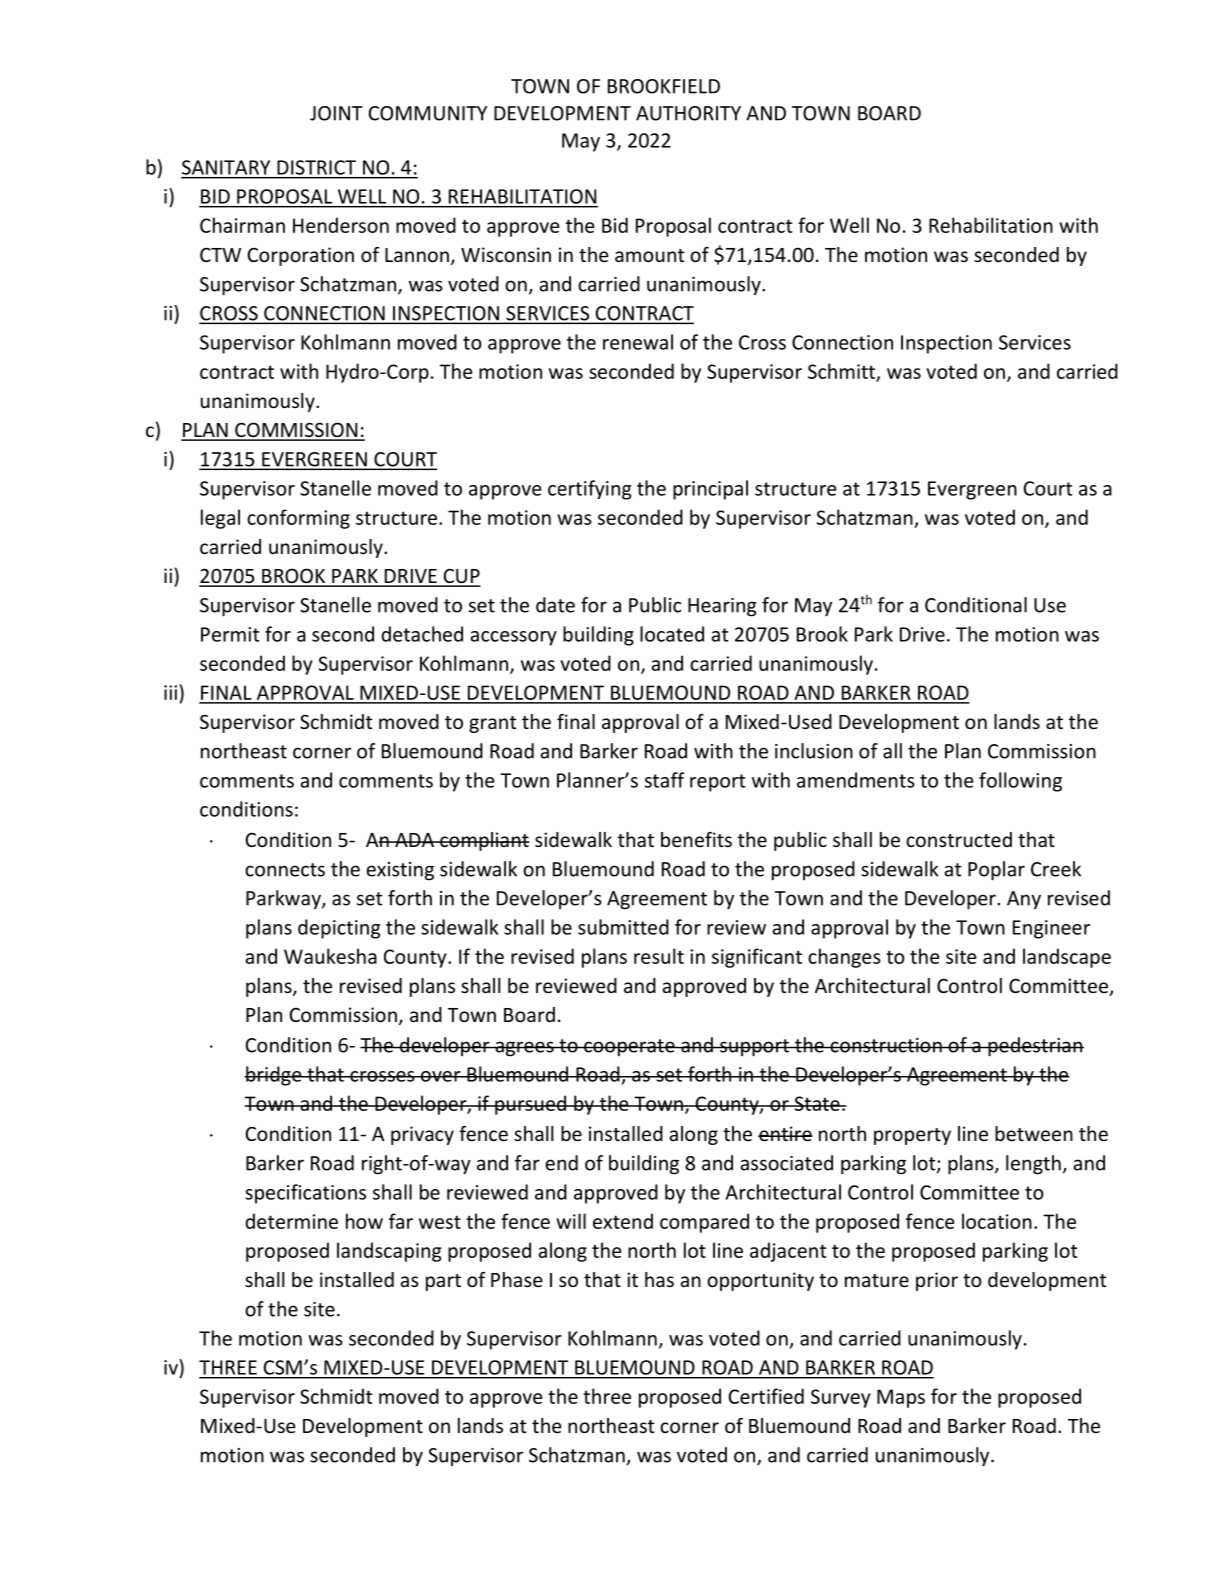  I want to click on staff, so click(665, 780).
